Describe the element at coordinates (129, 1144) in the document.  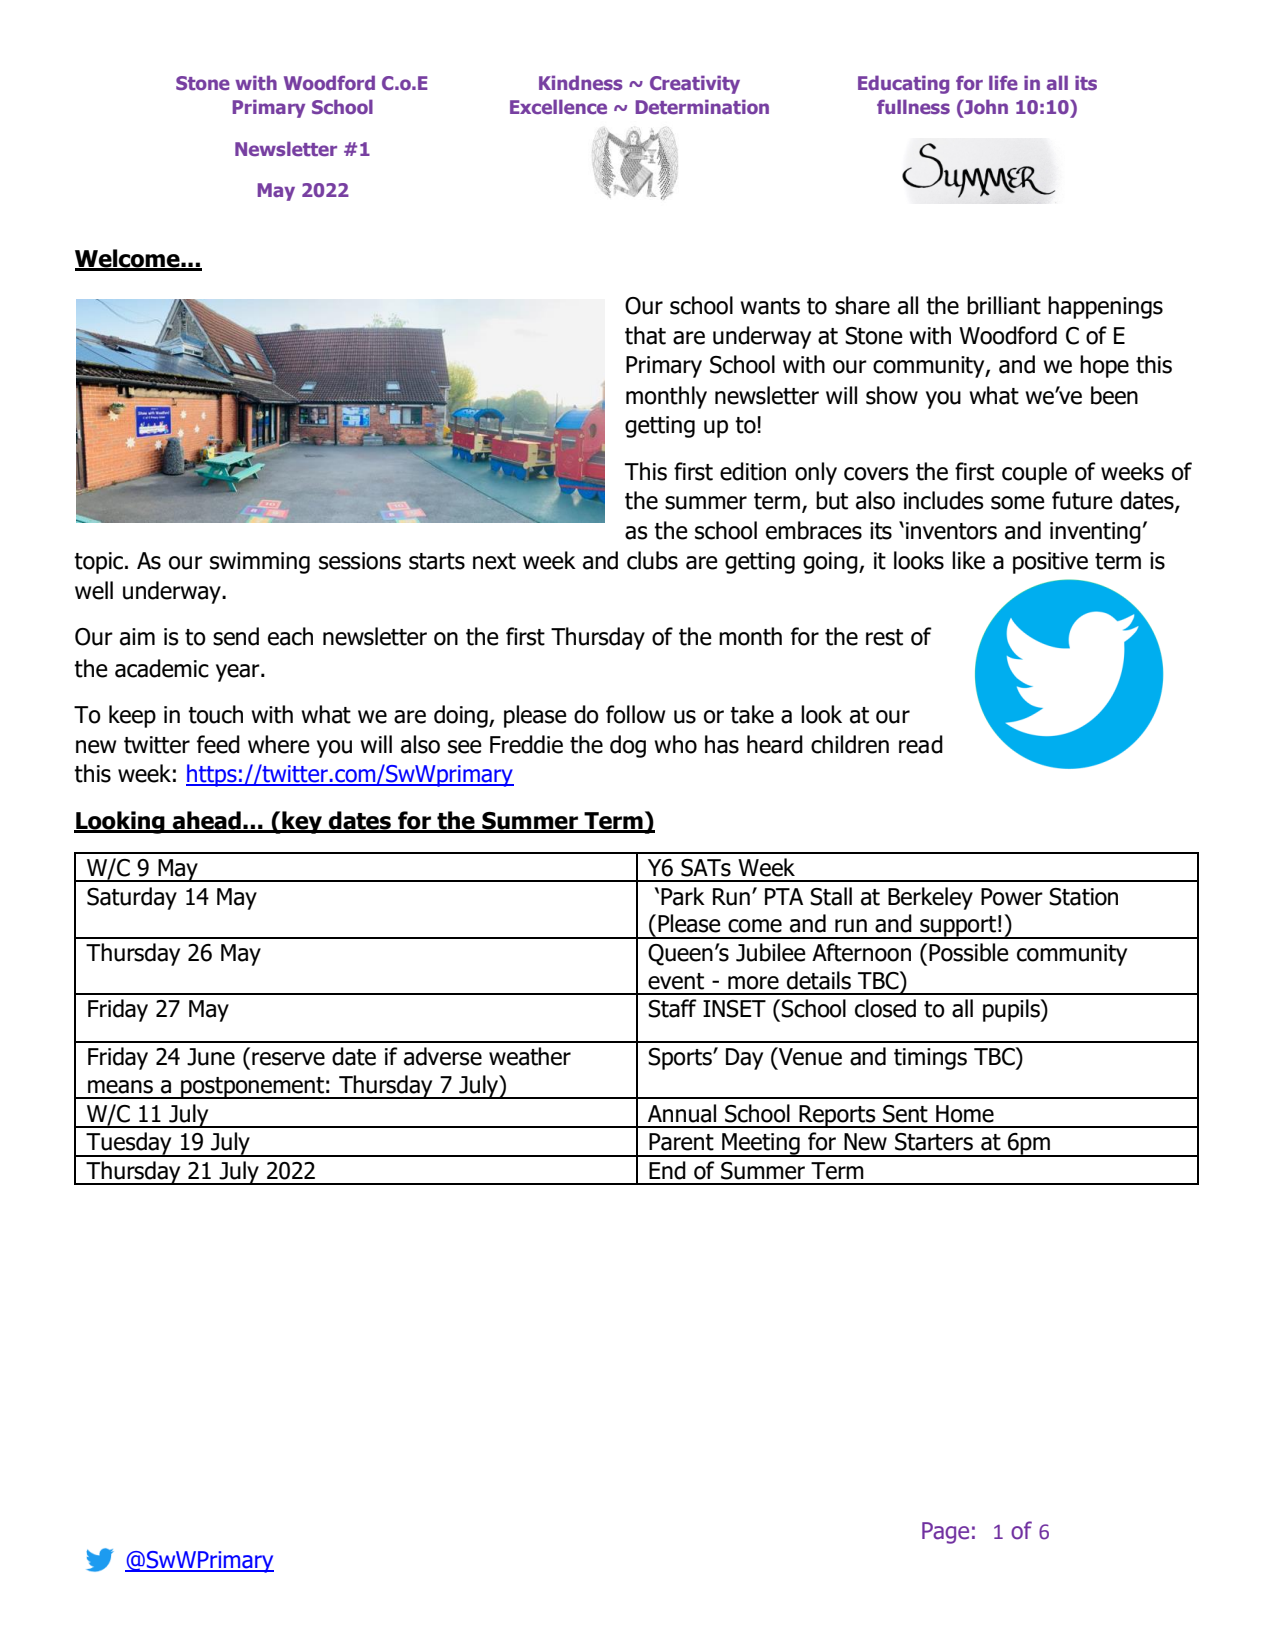
I see `Tuesday` at that location.
